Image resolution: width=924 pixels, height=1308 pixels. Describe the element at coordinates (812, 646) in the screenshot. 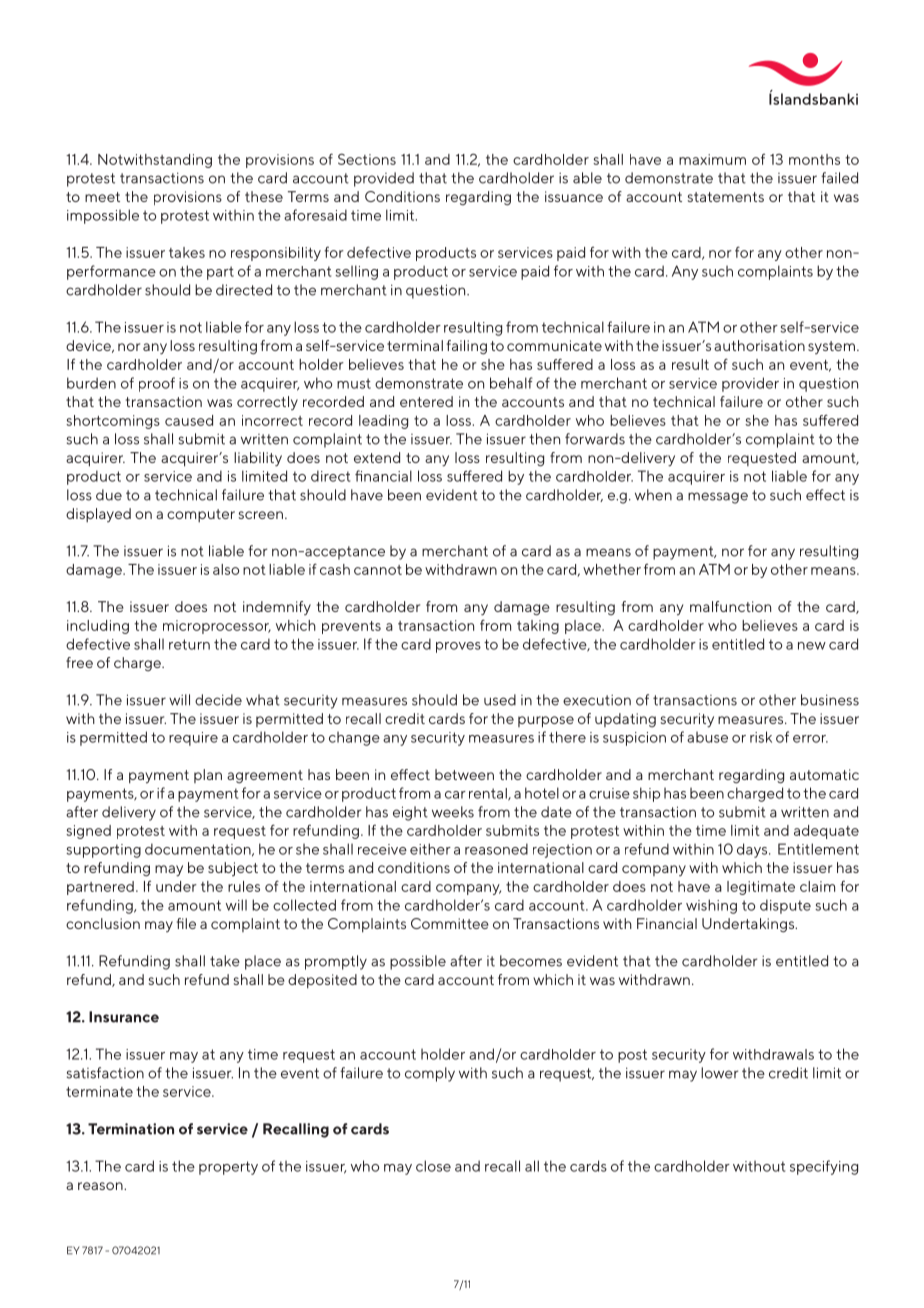

I see `new` at that location.
